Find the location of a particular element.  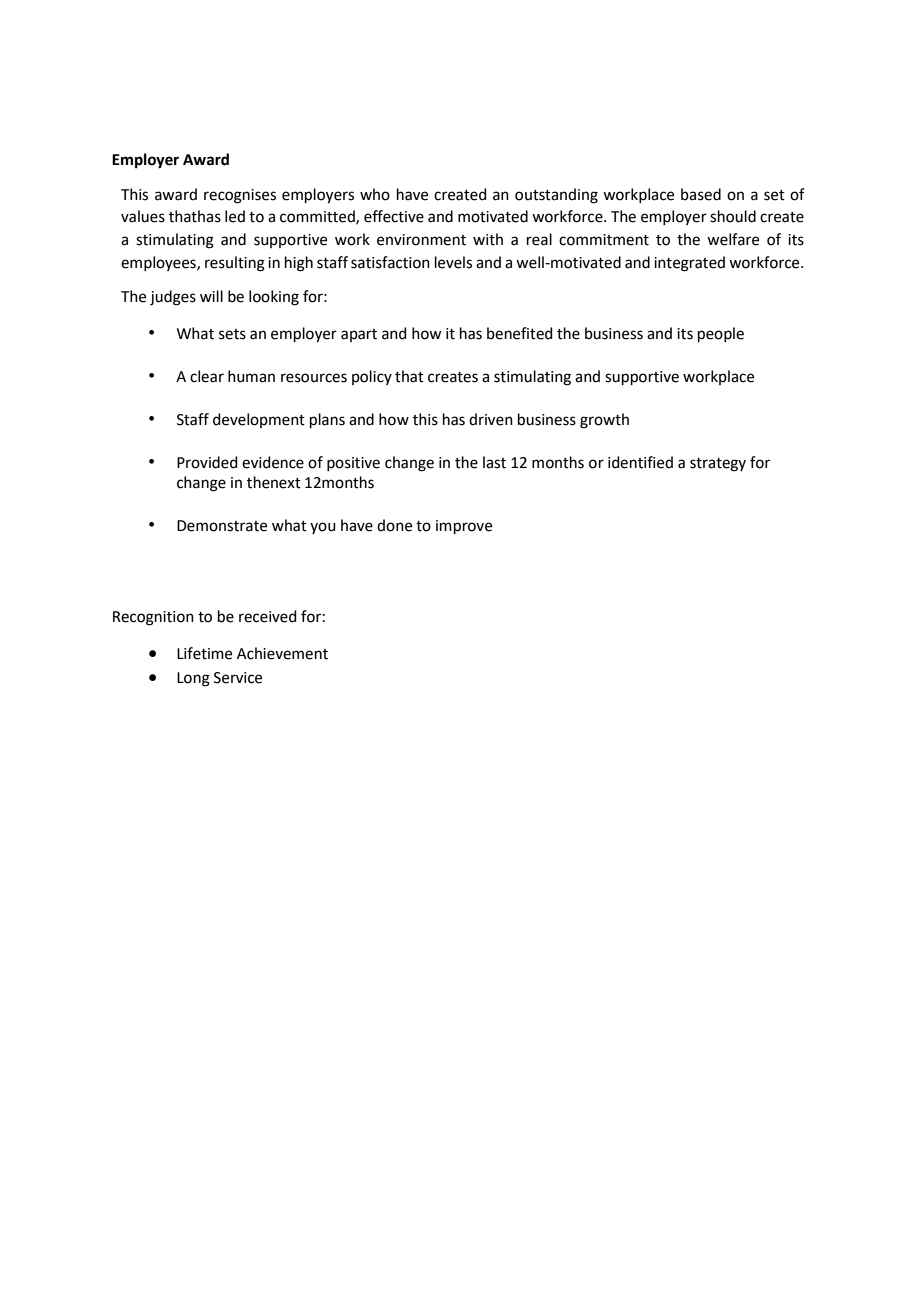

based is located at coordinates (701, 194).
